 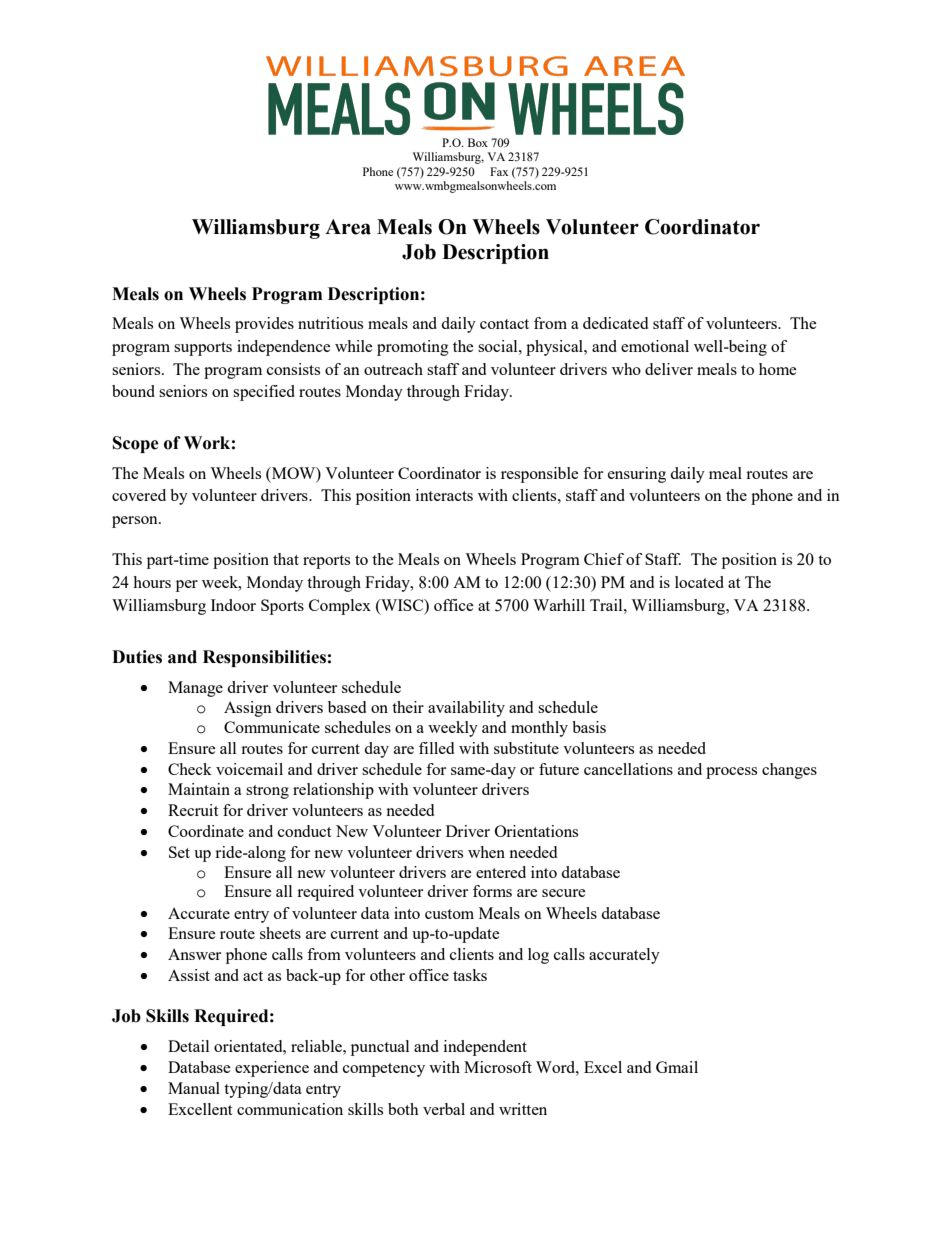 What do you see at coordinates (615, 323) in the document?
I see `dedicated` at bounding box center [615, 323].
